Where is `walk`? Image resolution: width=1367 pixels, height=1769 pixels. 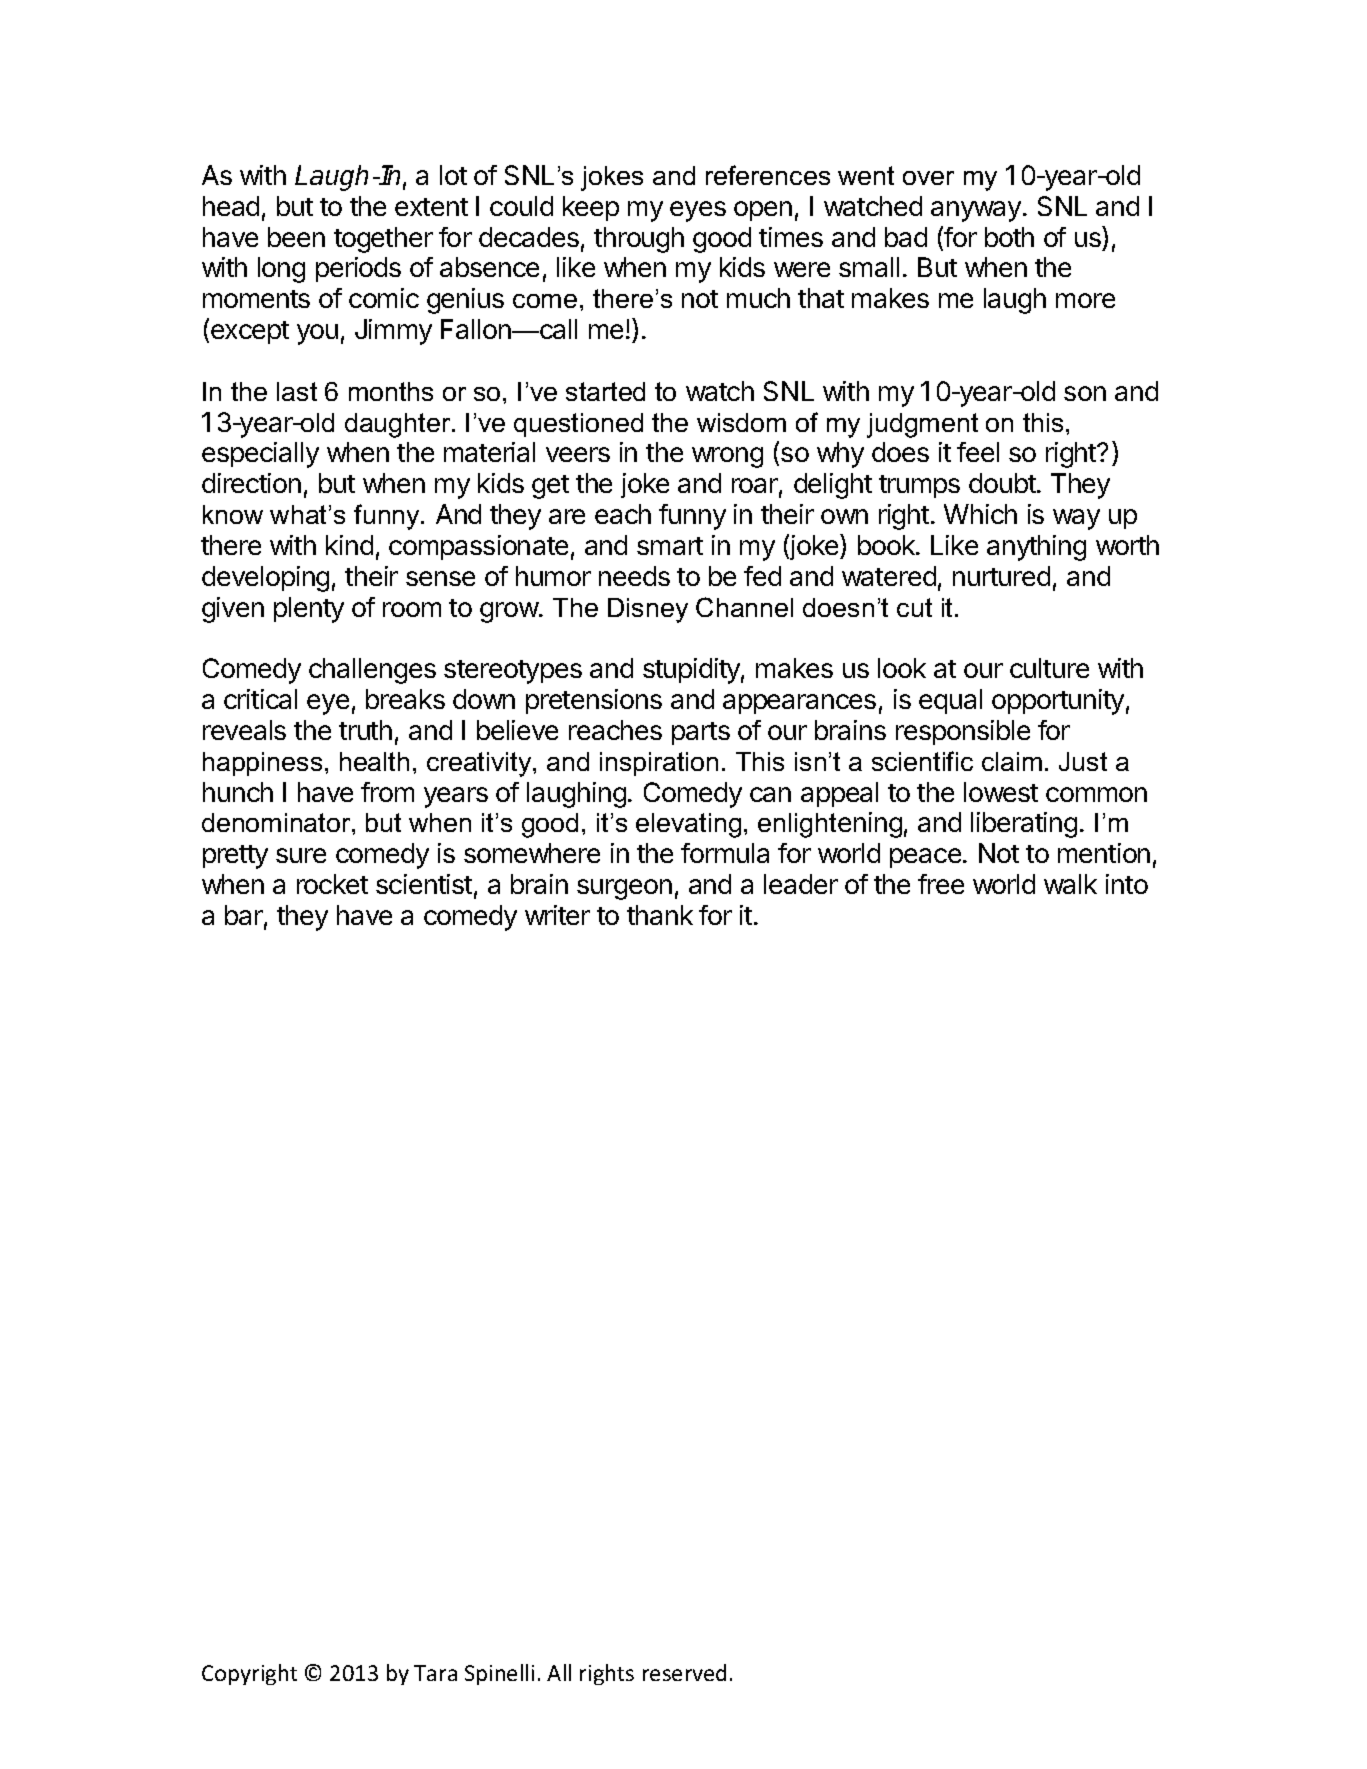
walk is located at coordinates (1070, 884).
